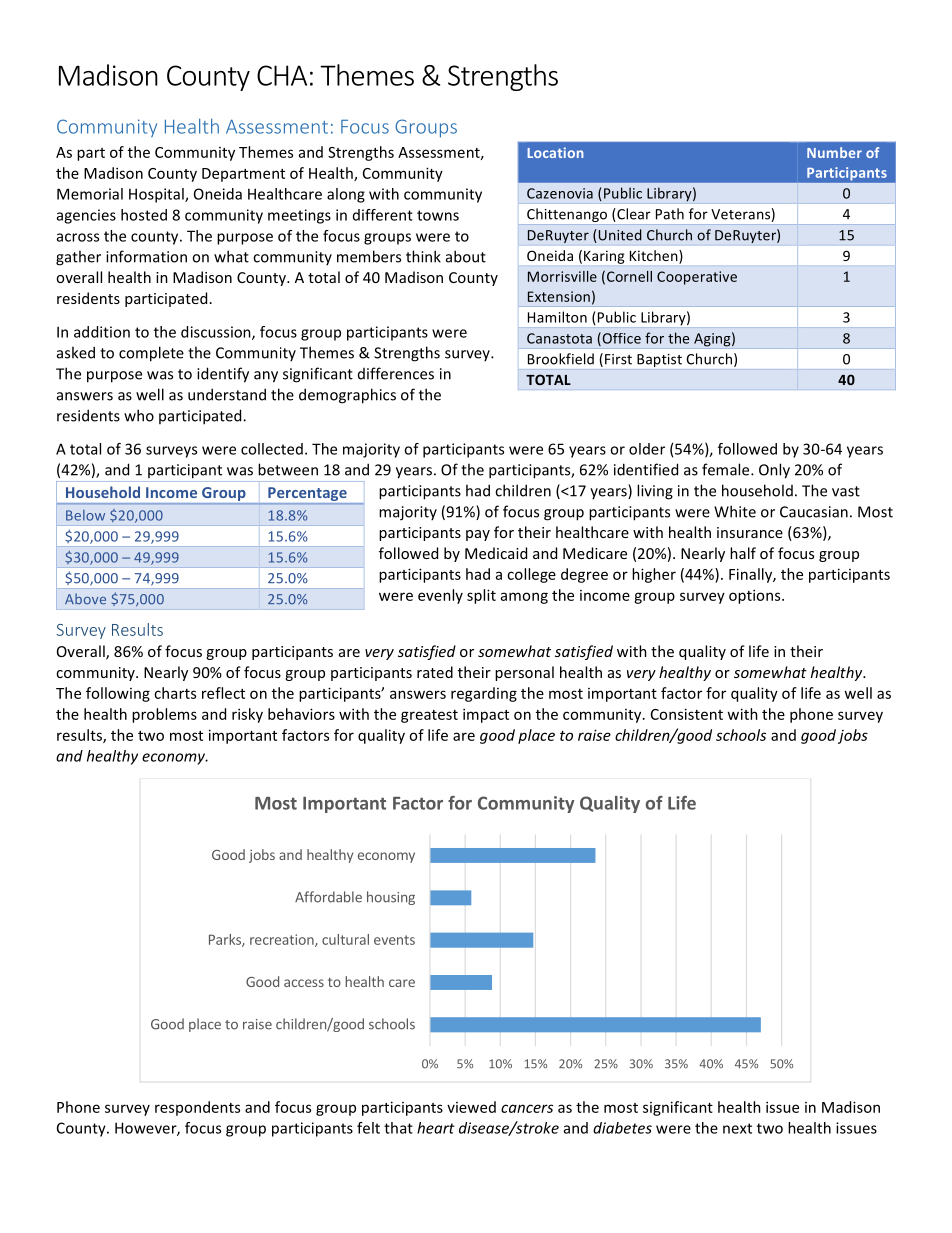  What do you see at coordinates (774, 471) in the image?
I see `Only` at bounding box center [774, 471].
